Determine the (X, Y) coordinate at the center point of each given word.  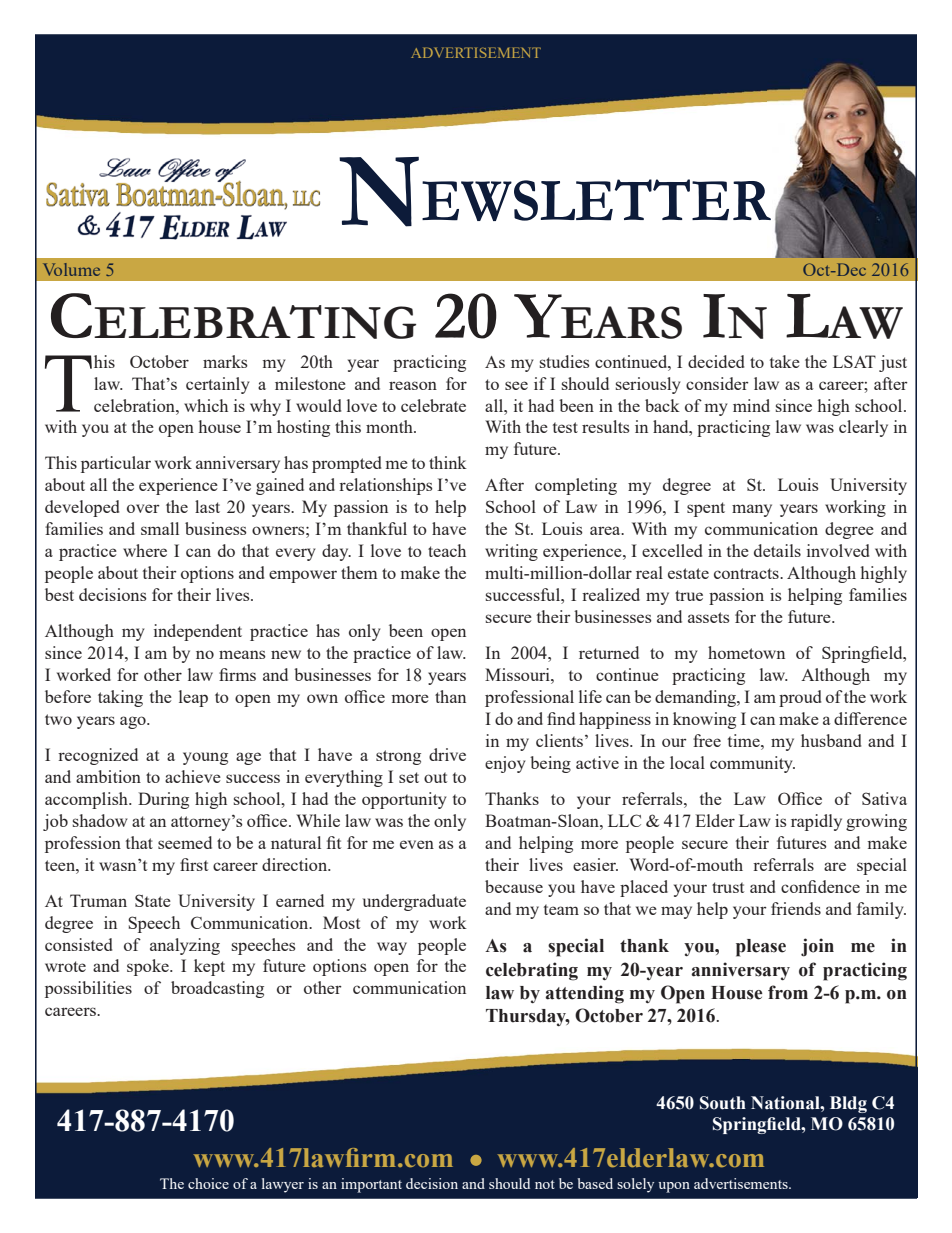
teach (447, 550)
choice (208, 1183)
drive (447, 754)
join (817, 947)
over (143, 508)
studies (565, 361)
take (785, 361)
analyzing (185, 946)
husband (831, 740)
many (752, 510)
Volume (71, 269)
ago (134, 722)
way (392, 948)
